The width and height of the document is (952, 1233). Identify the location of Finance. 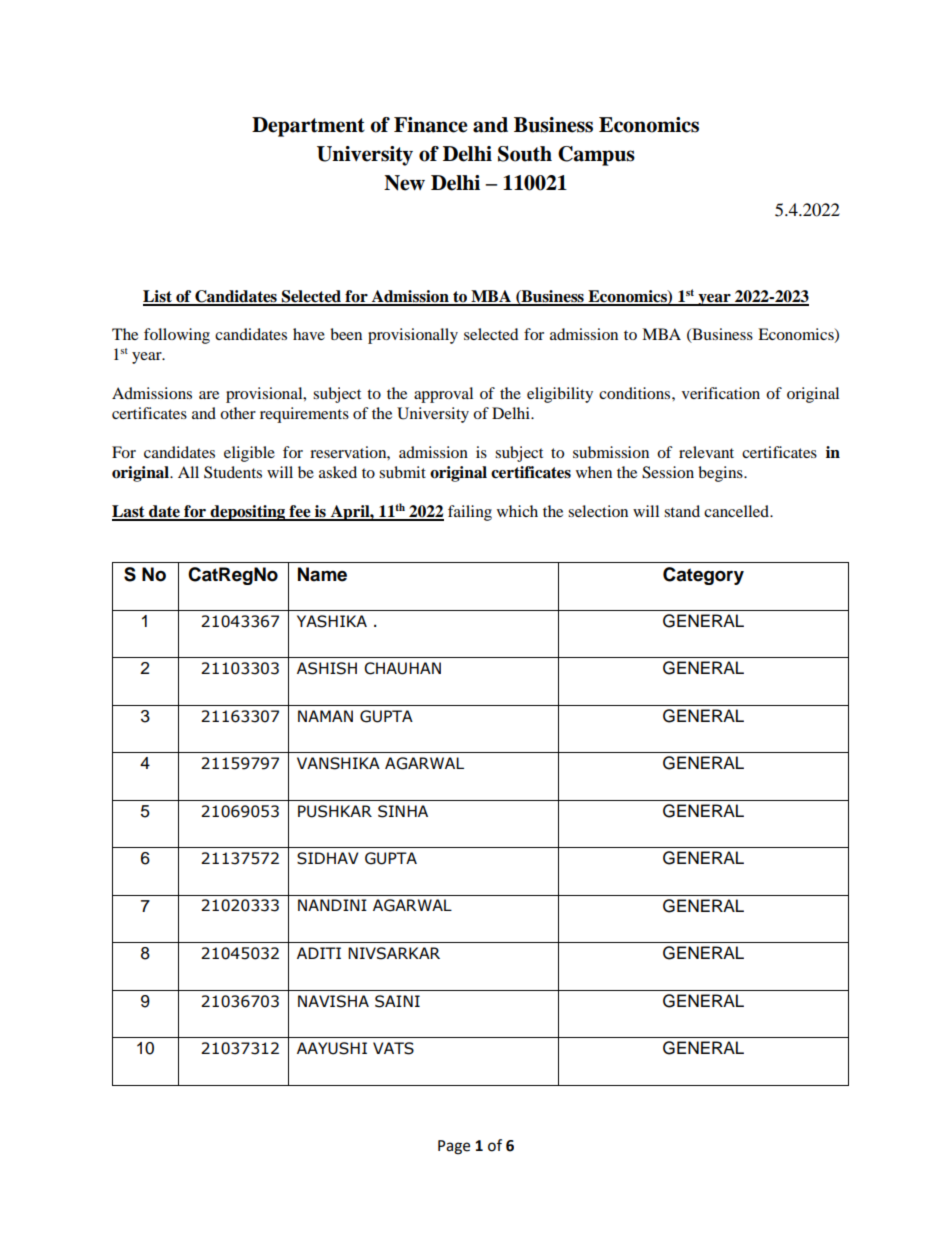
(431, 125).
